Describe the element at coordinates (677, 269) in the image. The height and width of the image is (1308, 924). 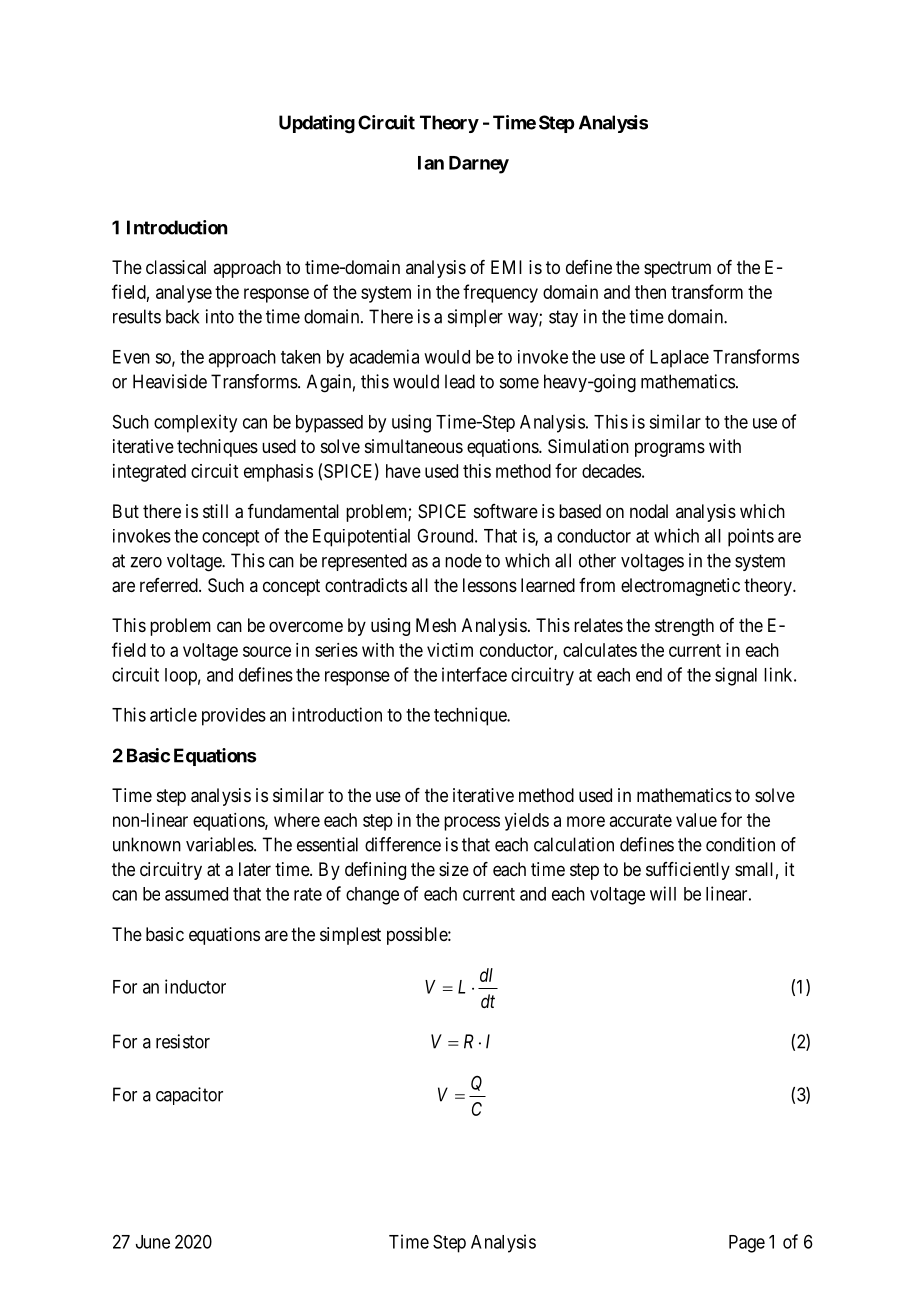
I see `spectrum` at that location.
